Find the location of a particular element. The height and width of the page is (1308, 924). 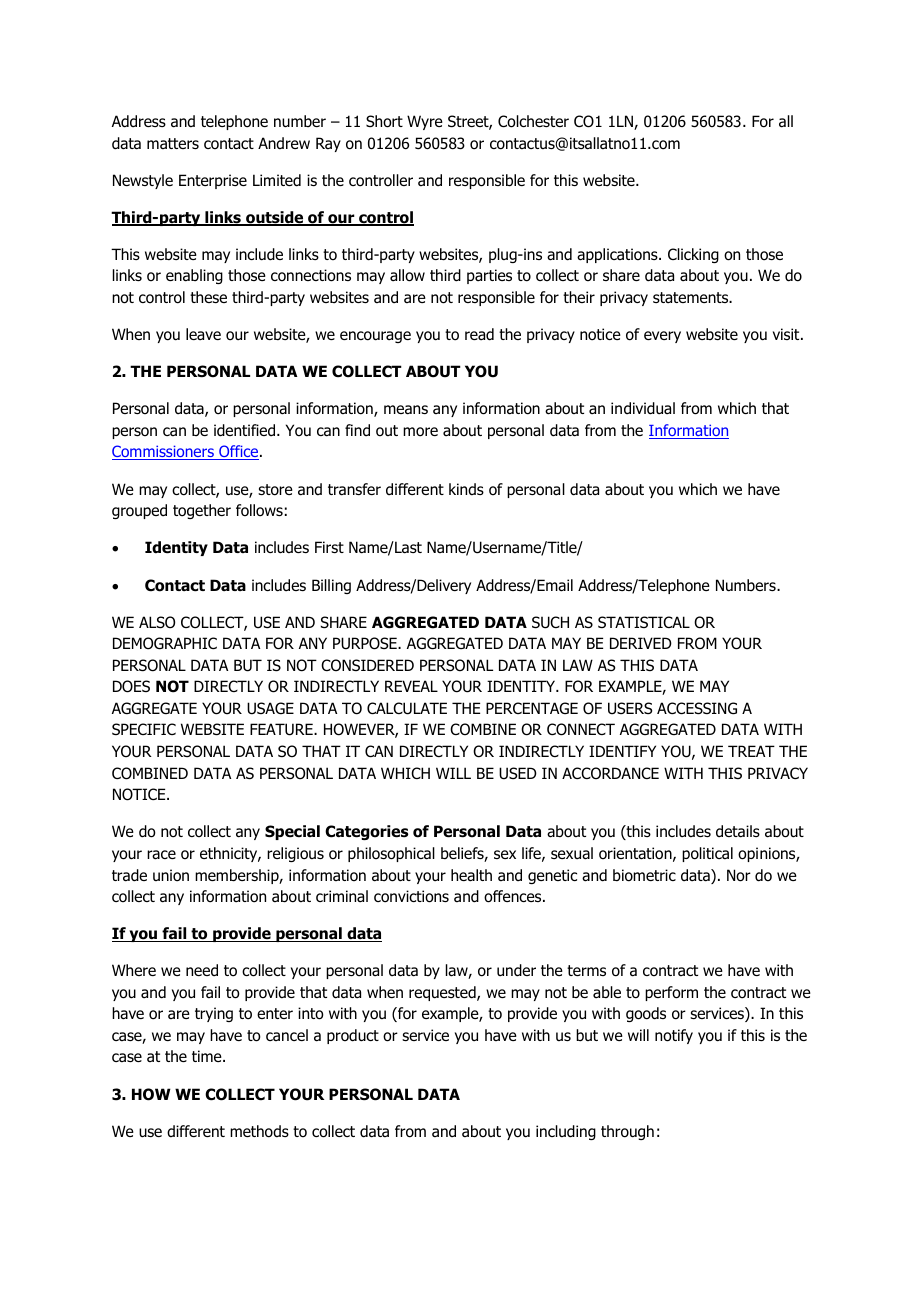

Clicking is located at coordinates (693, 255).
